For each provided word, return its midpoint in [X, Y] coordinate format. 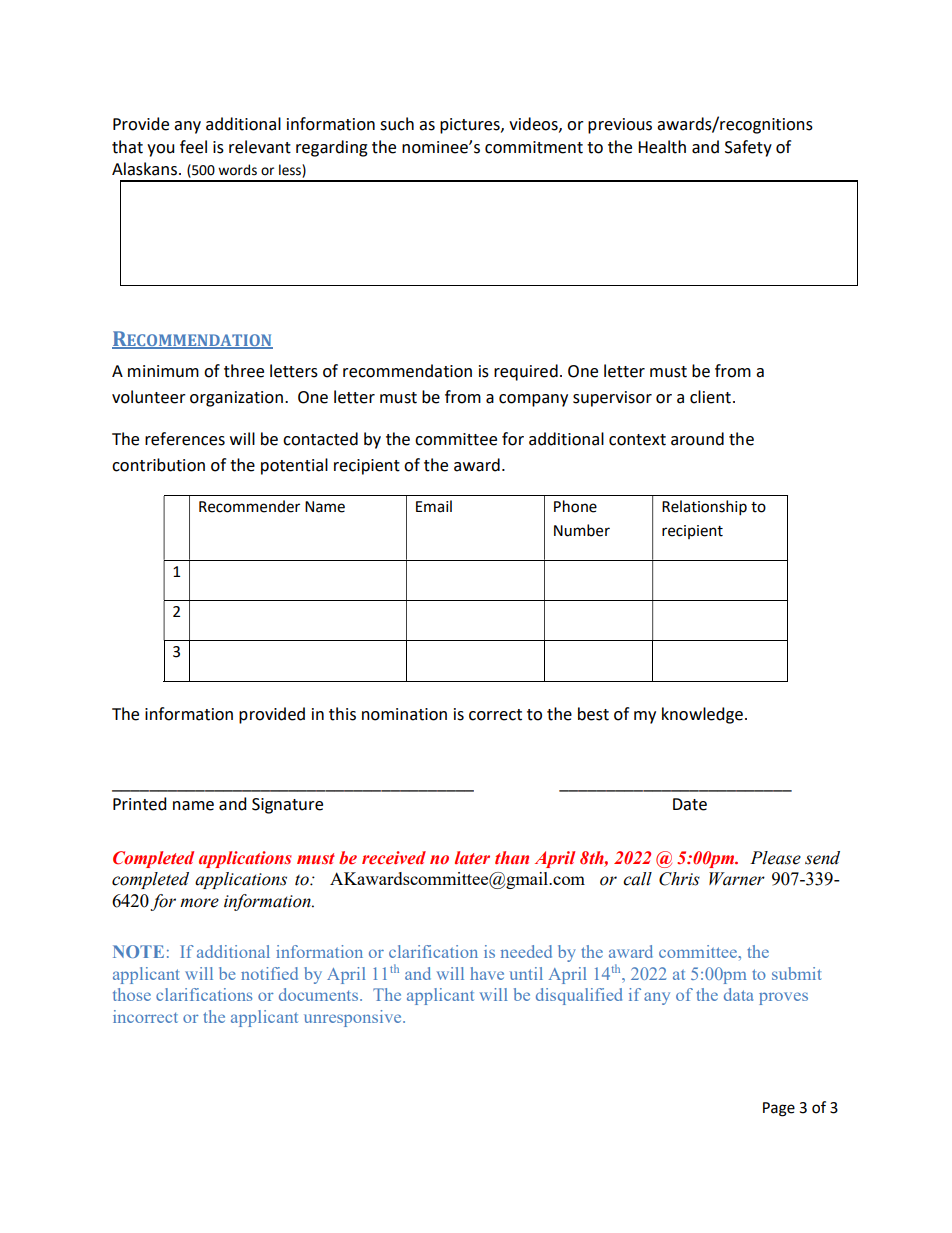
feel [193, 147]
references [185, 439]
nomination [404, 714]
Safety [748, 148]
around [697, 439]
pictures [471, 126]
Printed [139, 804]
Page [779, 1109]
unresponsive [354, 1018]
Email [434, 506]
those [132, 994]
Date [690, 804]
